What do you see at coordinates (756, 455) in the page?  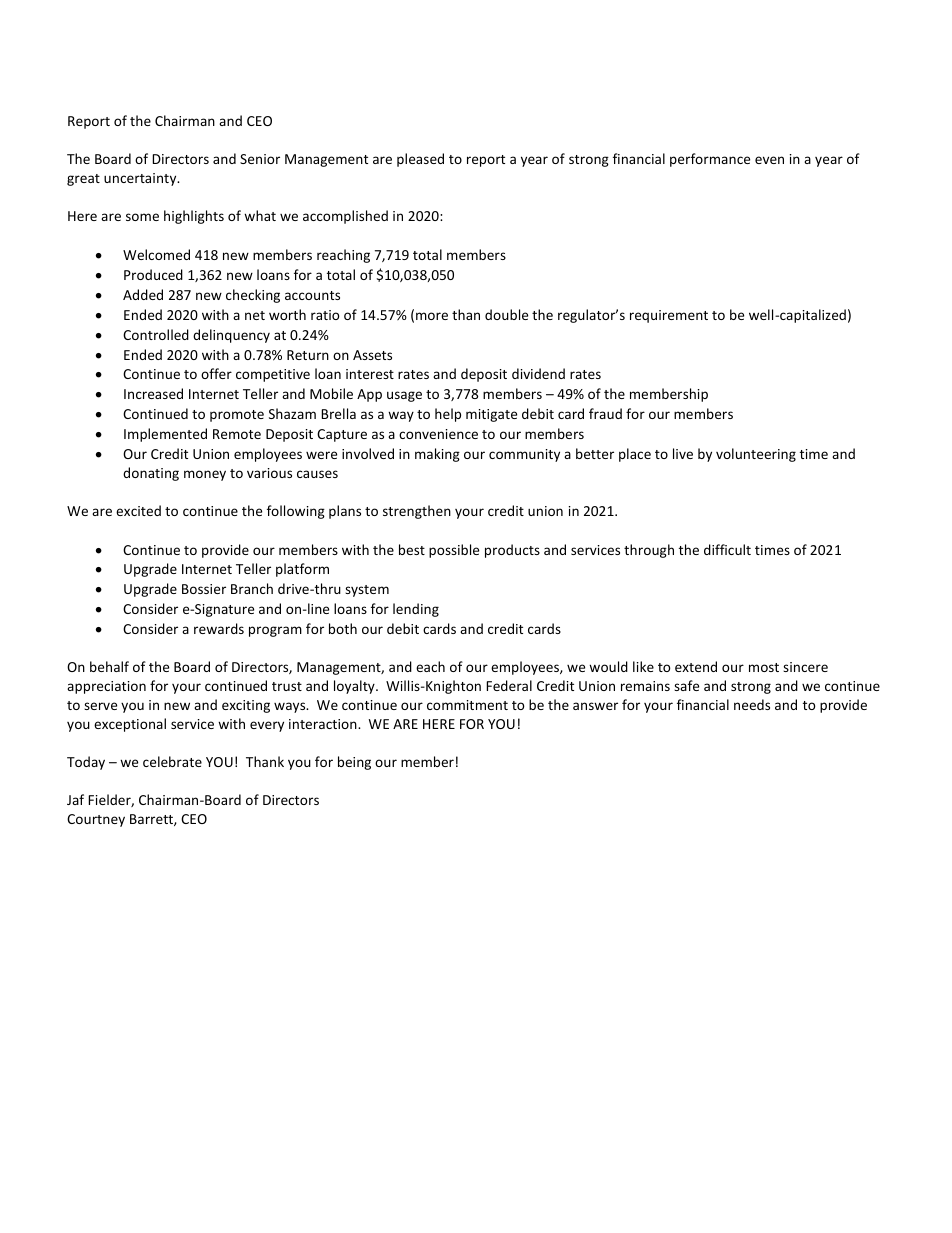 I see `volunteering` at bounding box center [756, 455].
